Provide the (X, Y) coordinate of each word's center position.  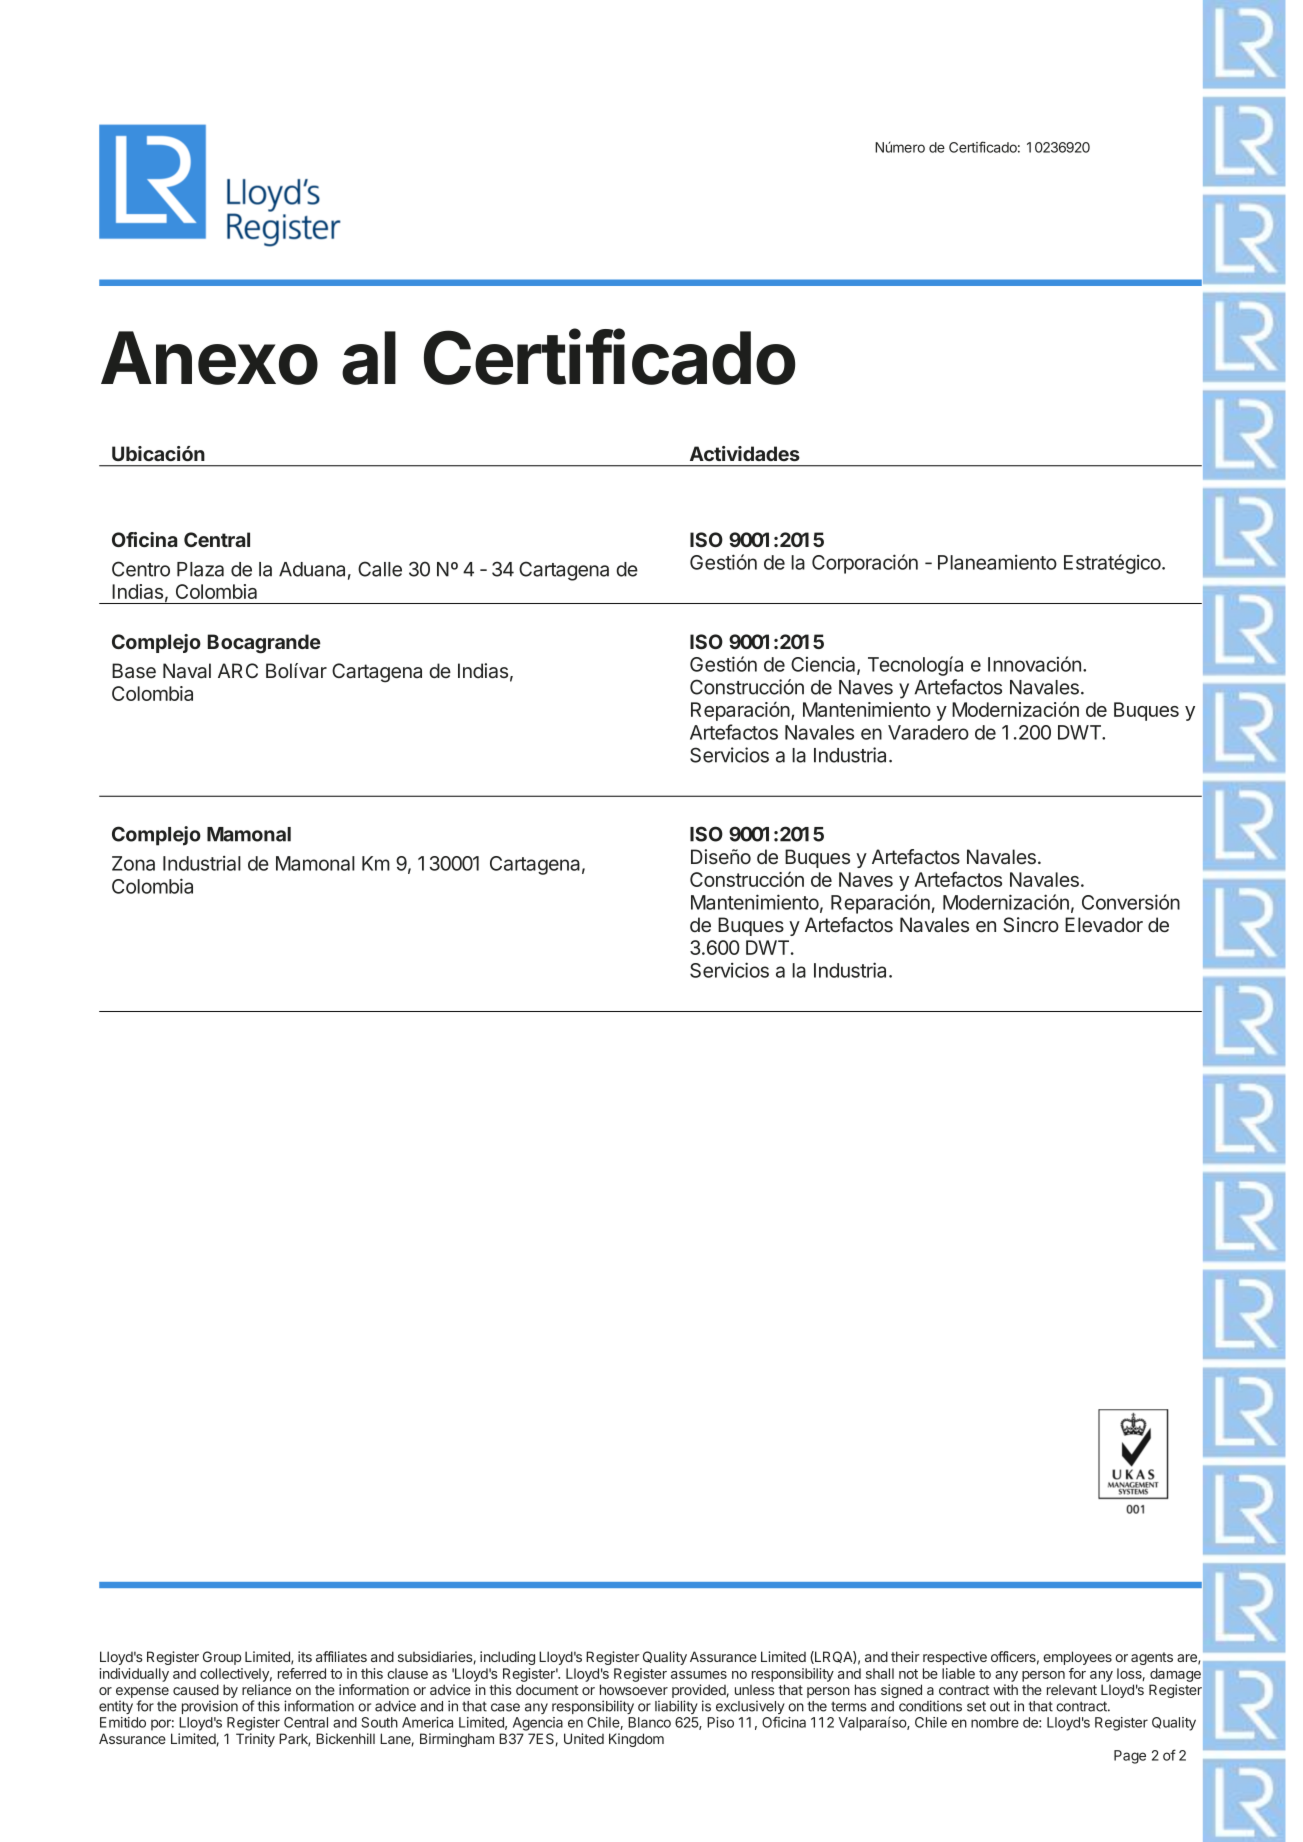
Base (134, 671)
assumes (699, 1675)
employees (1077, 1658)
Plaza (200, 569)
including (507, 1658)
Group (222, 1658)
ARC (238, 670)
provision (210, 1707)
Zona (133, 863)
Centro (141, 569)
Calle (380, 569)
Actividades (745, 453)
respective (955, 1658)
